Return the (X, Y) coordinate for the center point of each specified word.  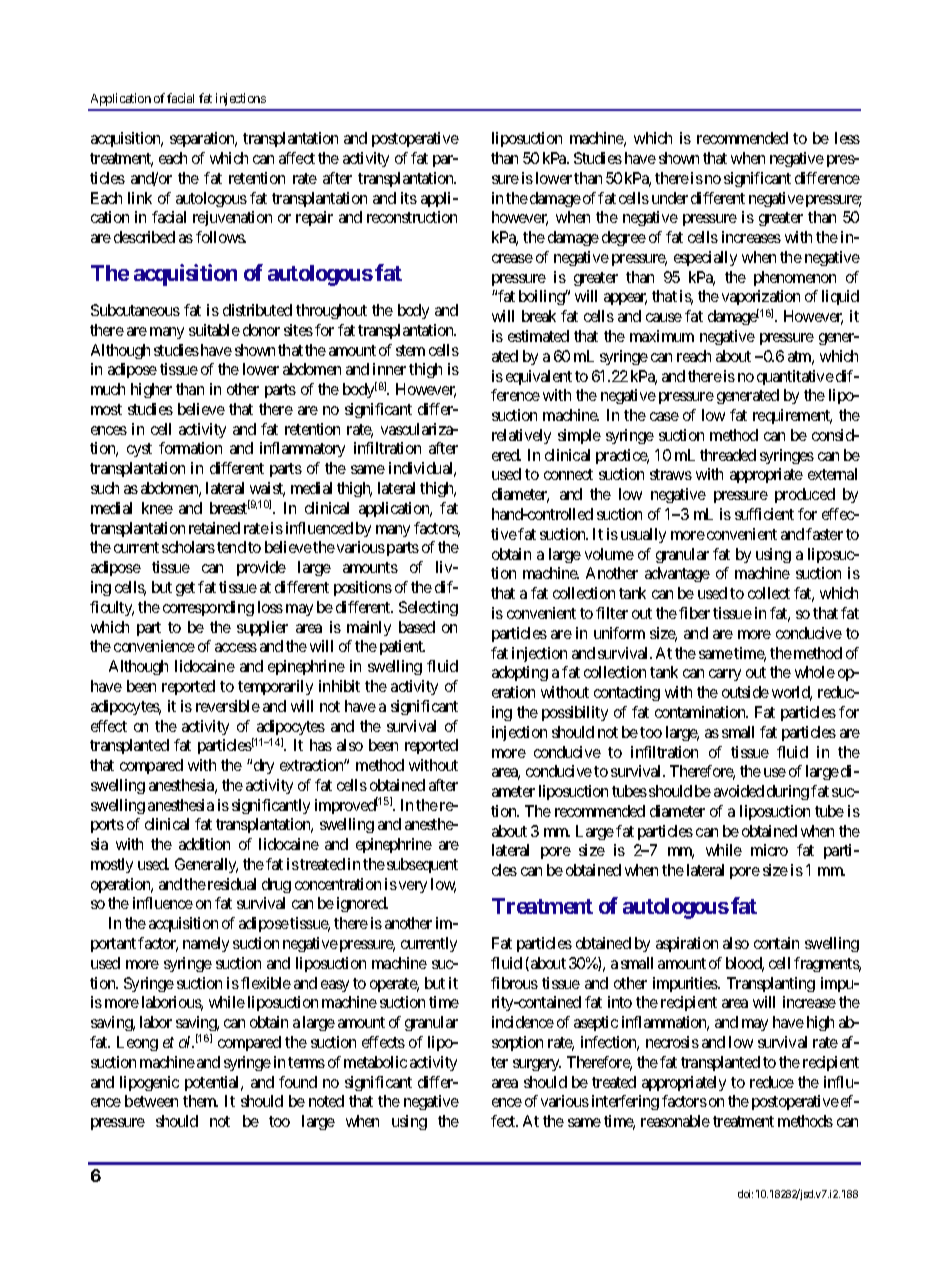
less (847, 138)
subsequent (422, 865)
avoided (739, 791)
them (200, 1101)
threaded (728, 455)
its (409, 198)
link (140, 198)
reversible (228, 706)
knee (157, 508)
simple (579, 436)
